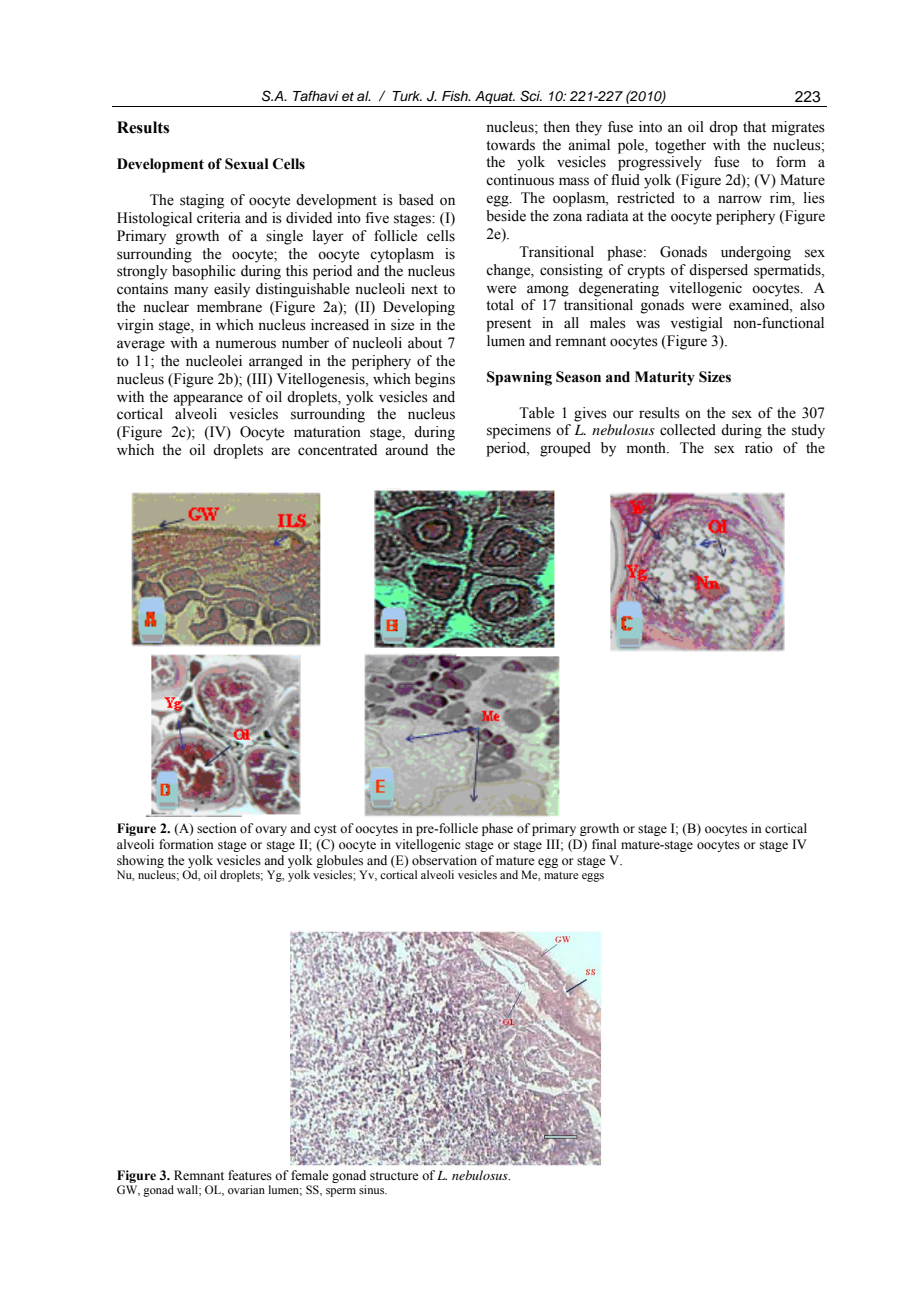 The image size is (924, 1308). Describe the element at coordinates (519, 431) in the document. I see `specimens` at that location.
